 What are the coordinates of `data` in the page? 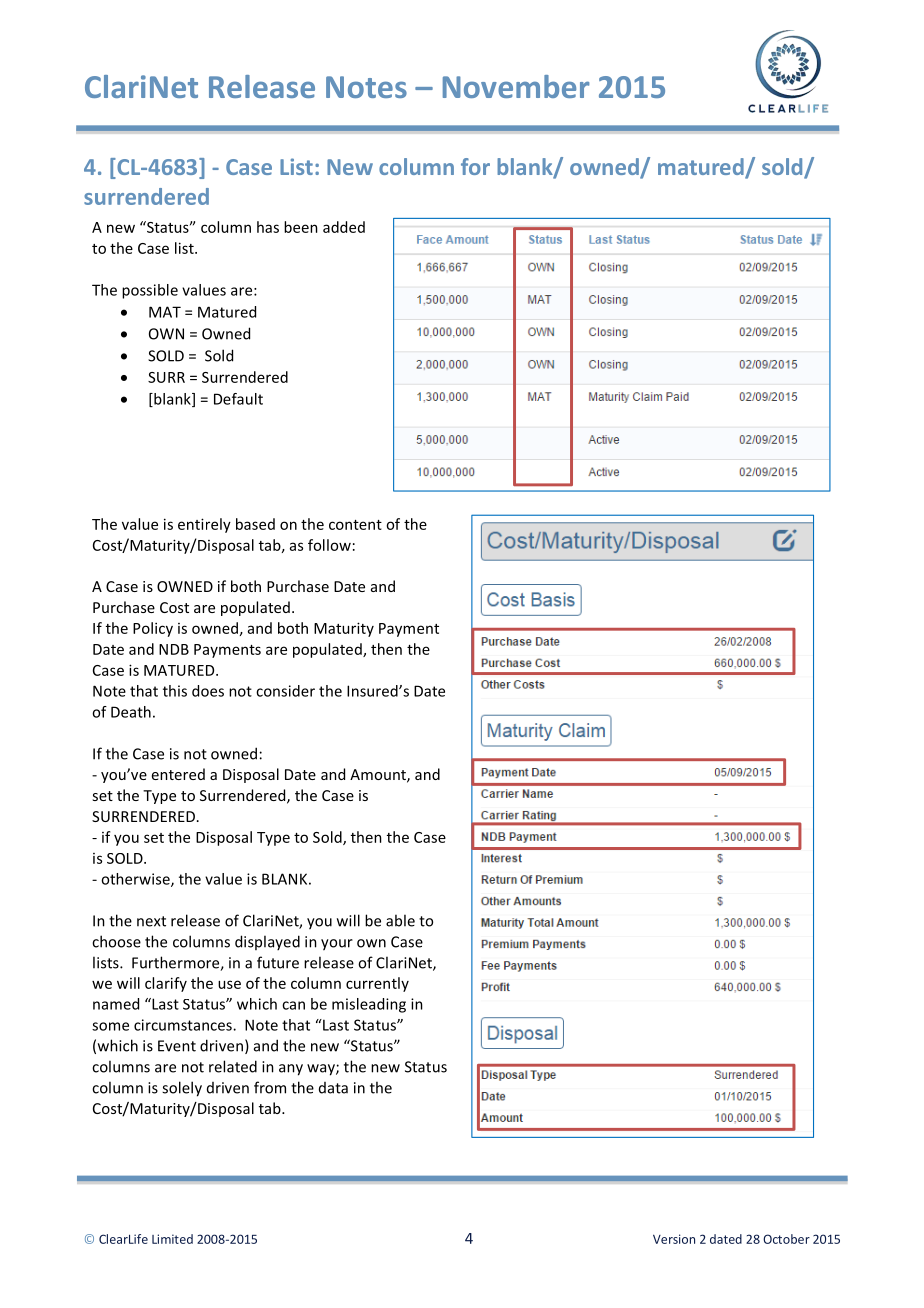 It's located at (333, 1088).
